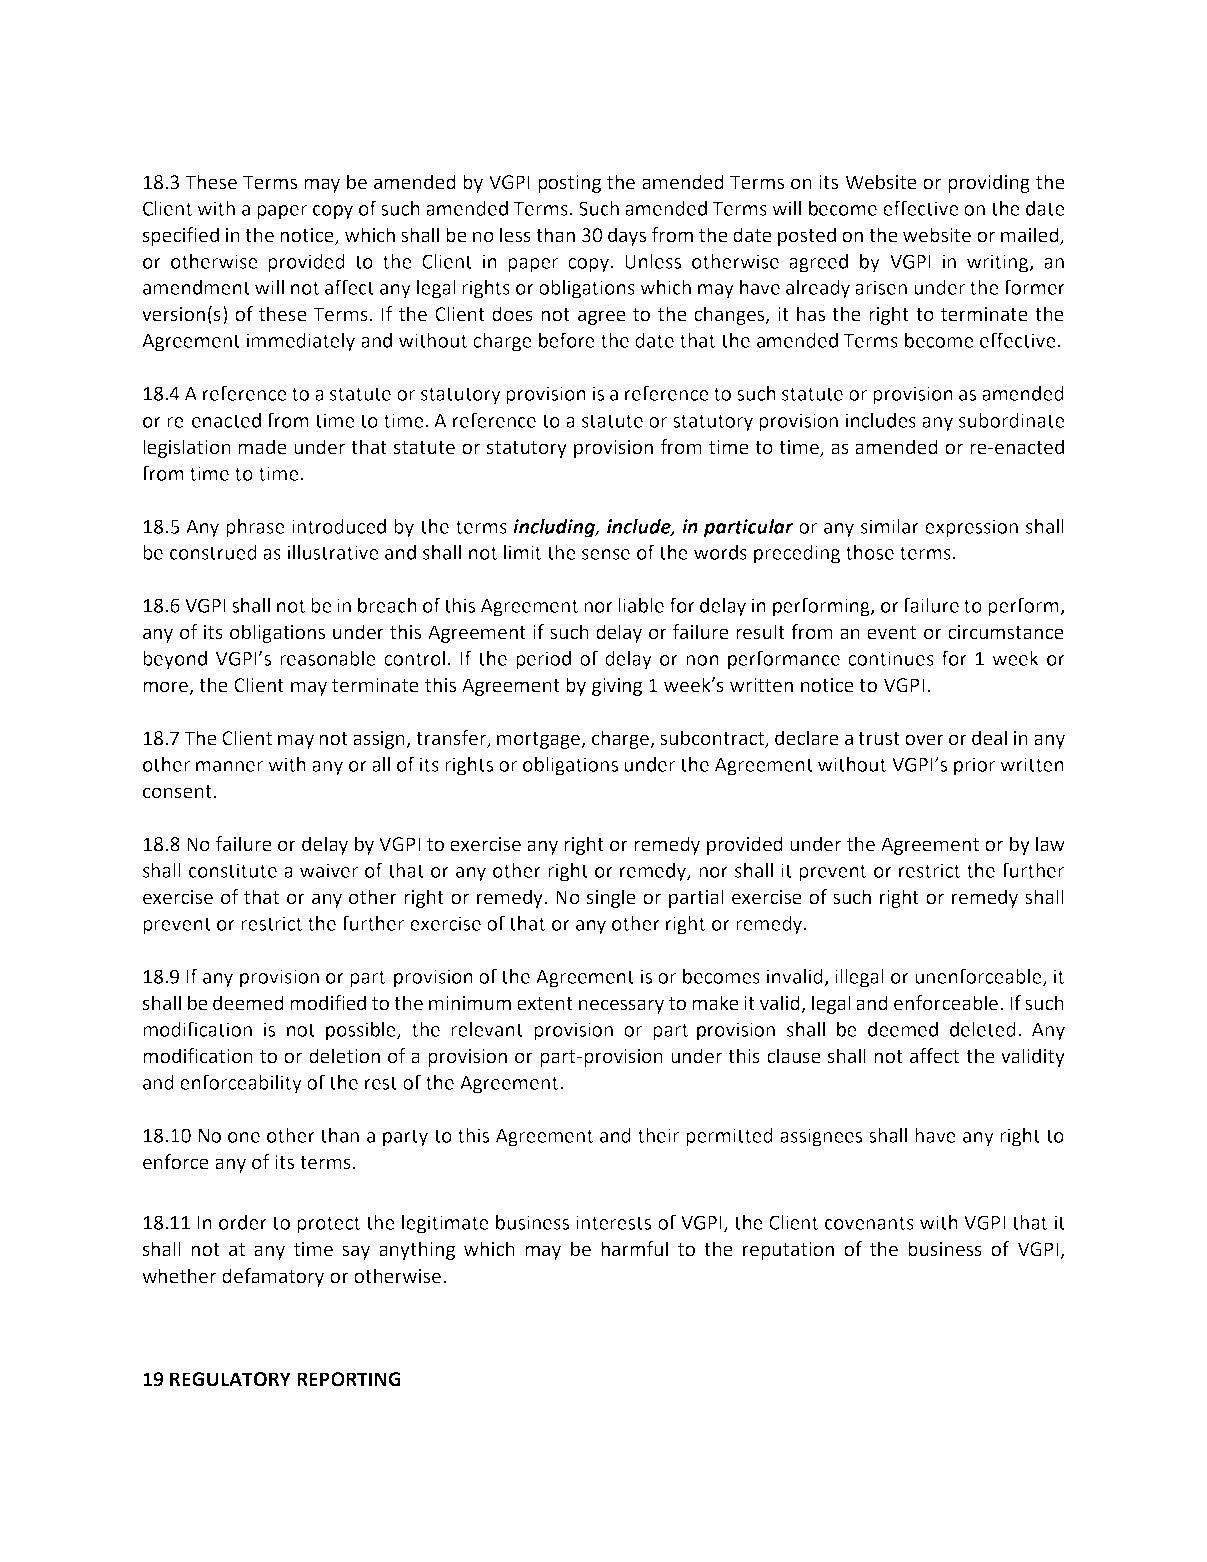 The image size is (1207, 1562). What do you see at coordinates (634, 1249) in the image?
I see `harmful` at bounding box center [634, 1249].
